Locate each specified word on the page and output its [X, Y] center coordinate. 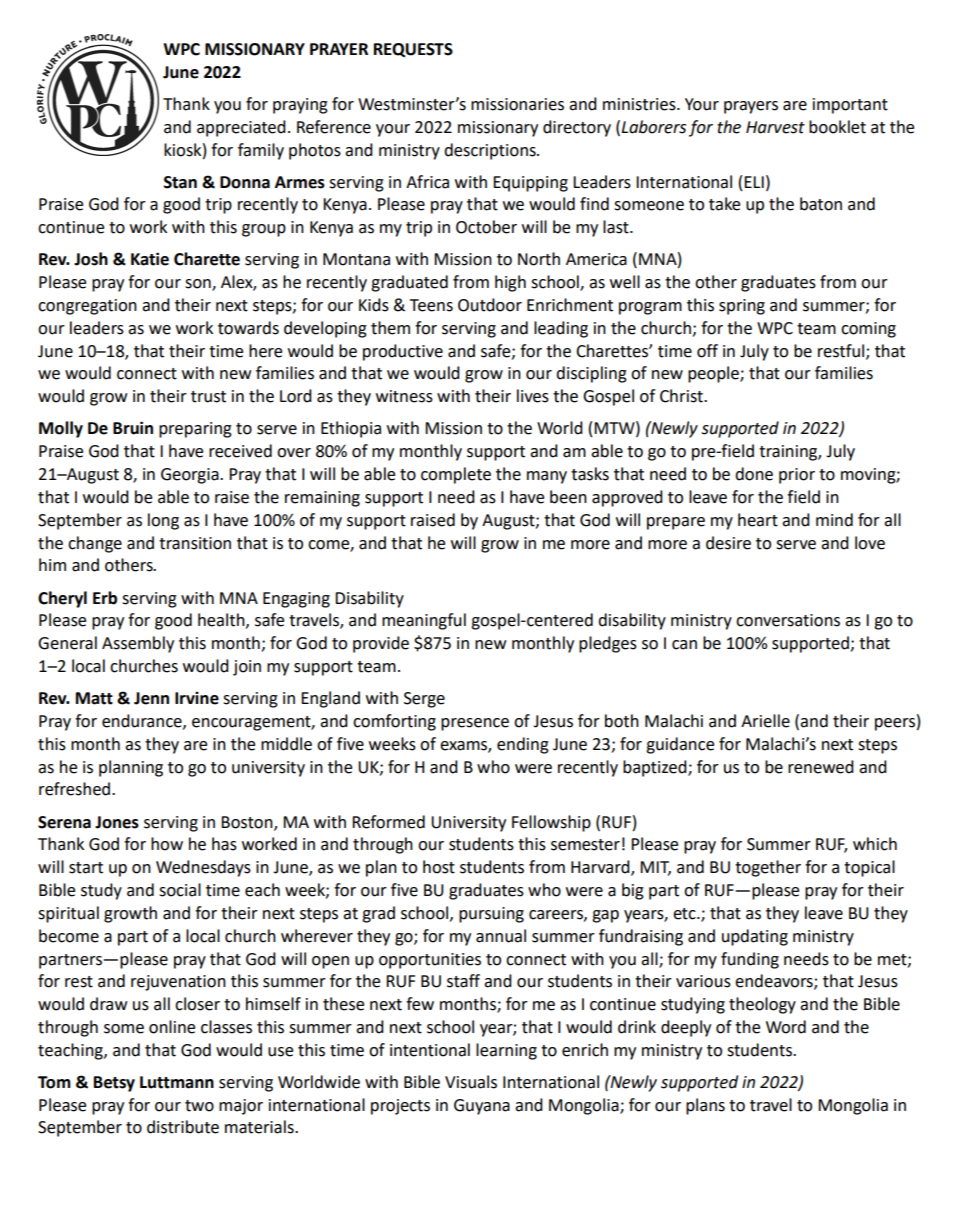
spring [742, 307]
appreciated [241, 128]
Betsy [114, 1084]
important [850, 106]
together [768, 868]
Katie [150, 259]
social [180, 890]
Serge [424, 700]
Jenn [151, 698]
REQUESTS [413, 50]
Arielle [765, 721]
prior [797, 476]
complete [456, 475]
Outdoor [490, 305]
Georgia [191, 476]
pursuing [491, 915]
